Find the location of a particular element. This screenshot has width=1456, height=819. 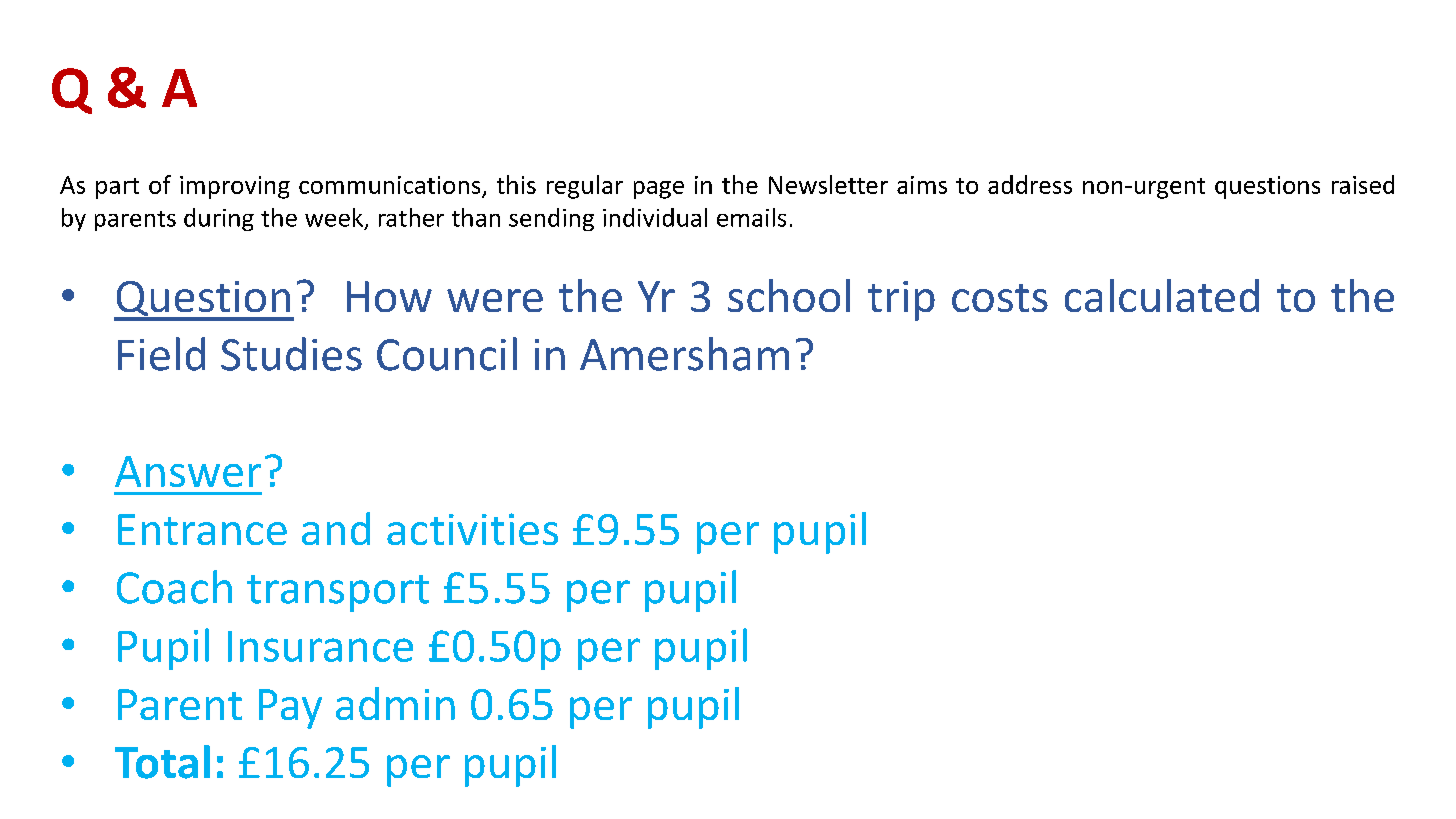

emails is located at coordinates (751, 217).
